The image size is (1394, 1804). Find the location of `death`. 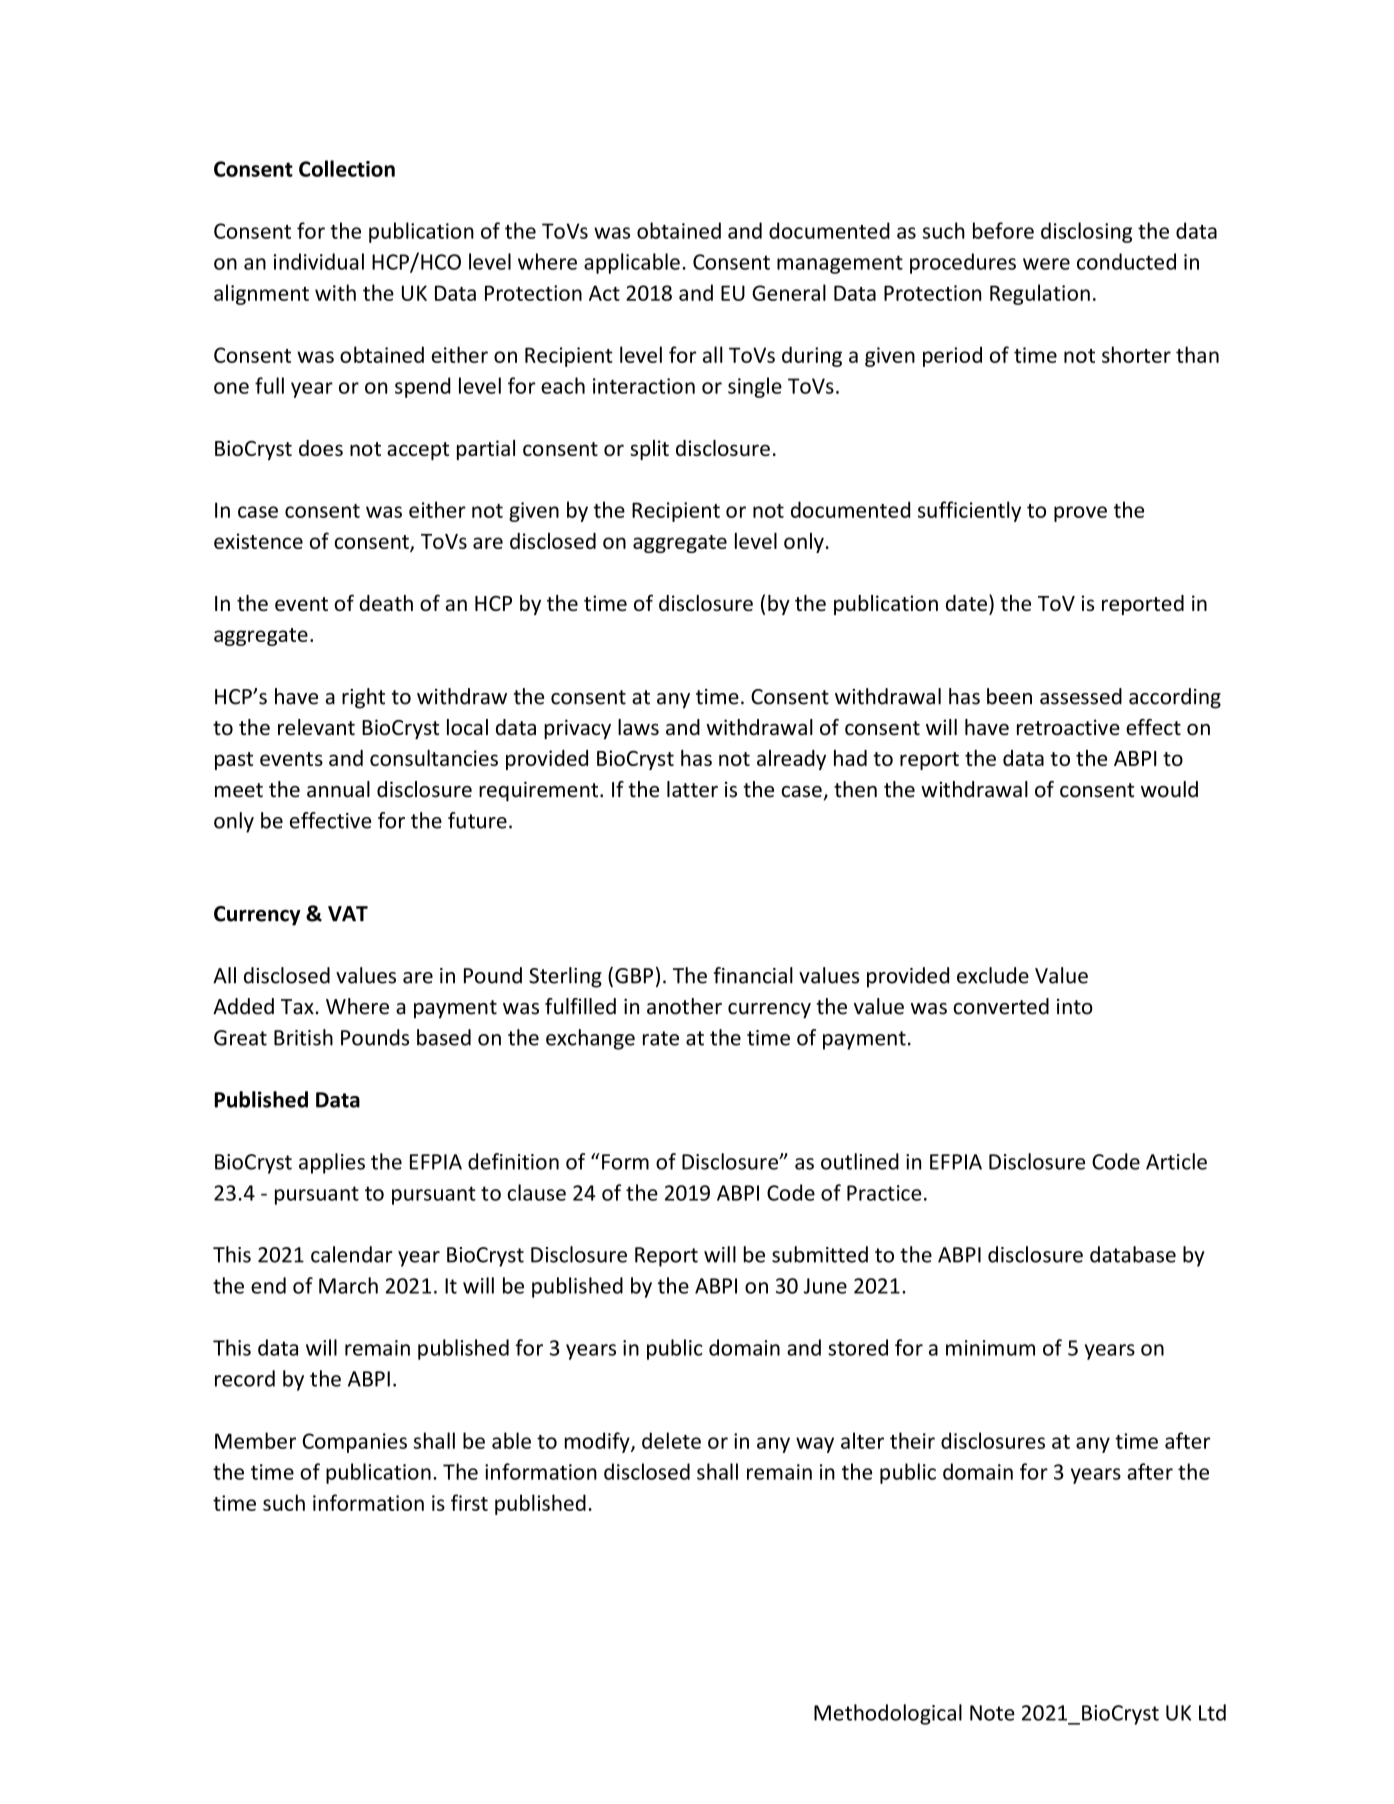

death is located at coordinates (386, 603).
